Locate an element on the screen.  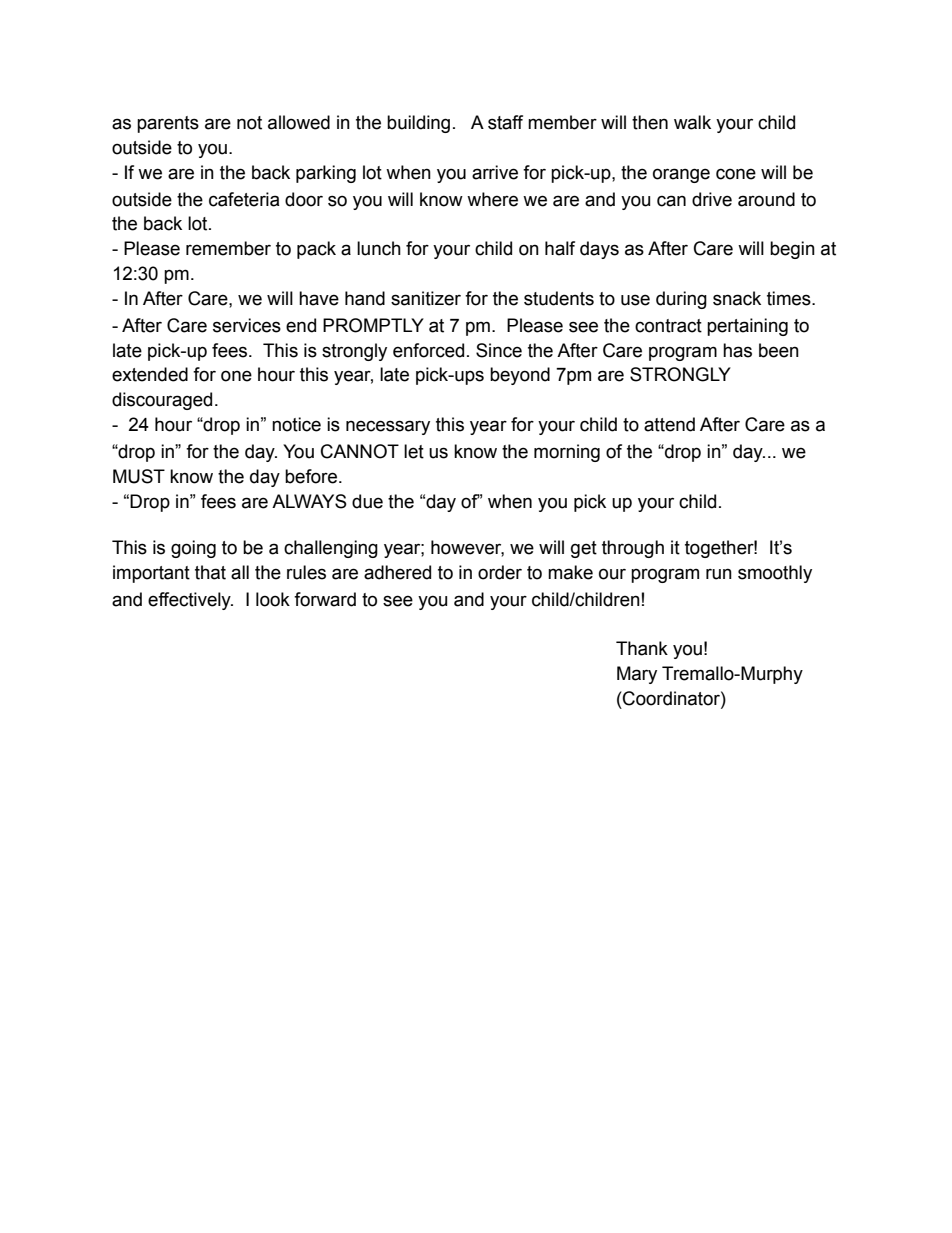
walk is located at coordinates (692, 122).
